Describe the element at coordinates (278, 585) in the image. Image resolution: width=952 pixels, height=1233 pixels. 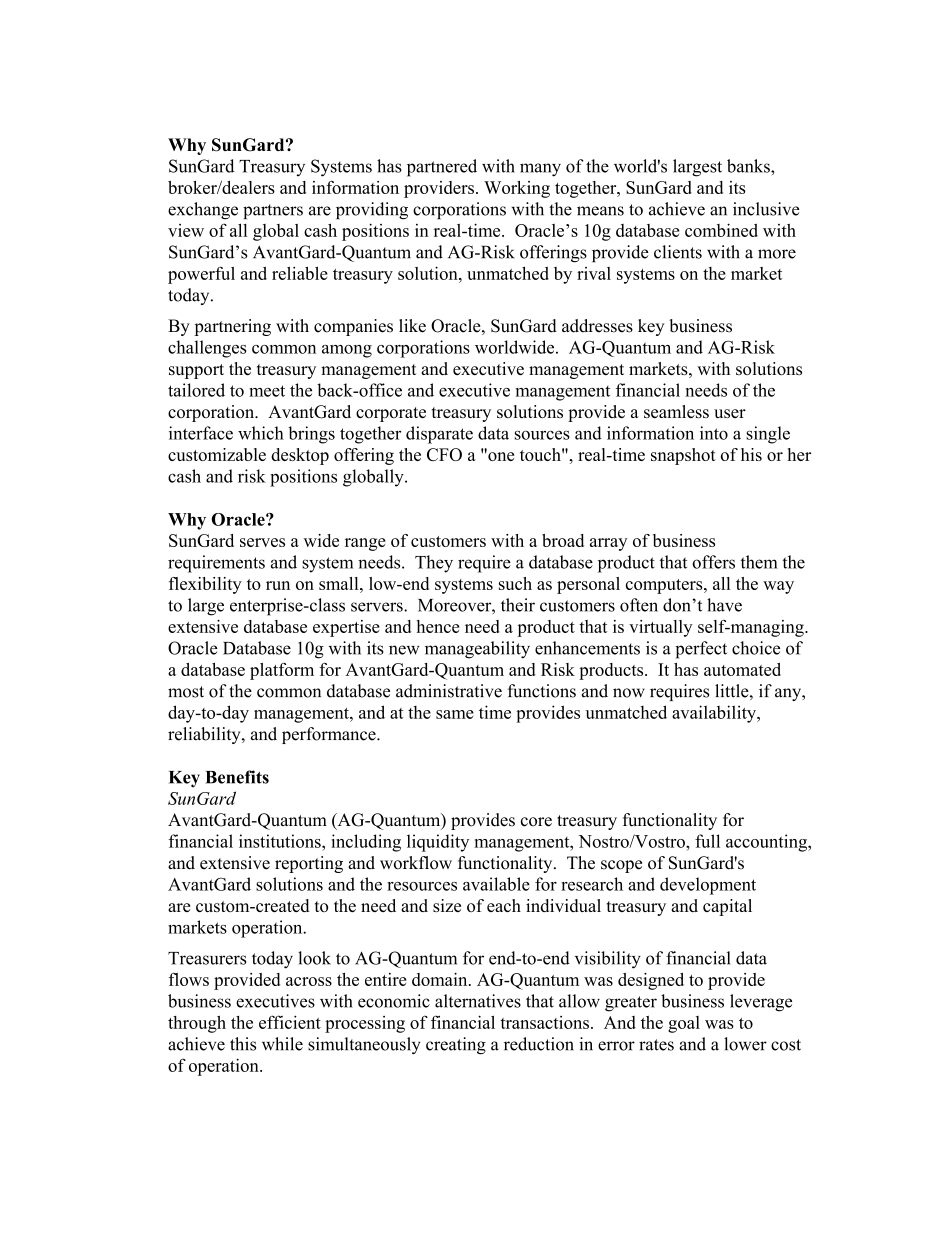
I see `run` at that location.
